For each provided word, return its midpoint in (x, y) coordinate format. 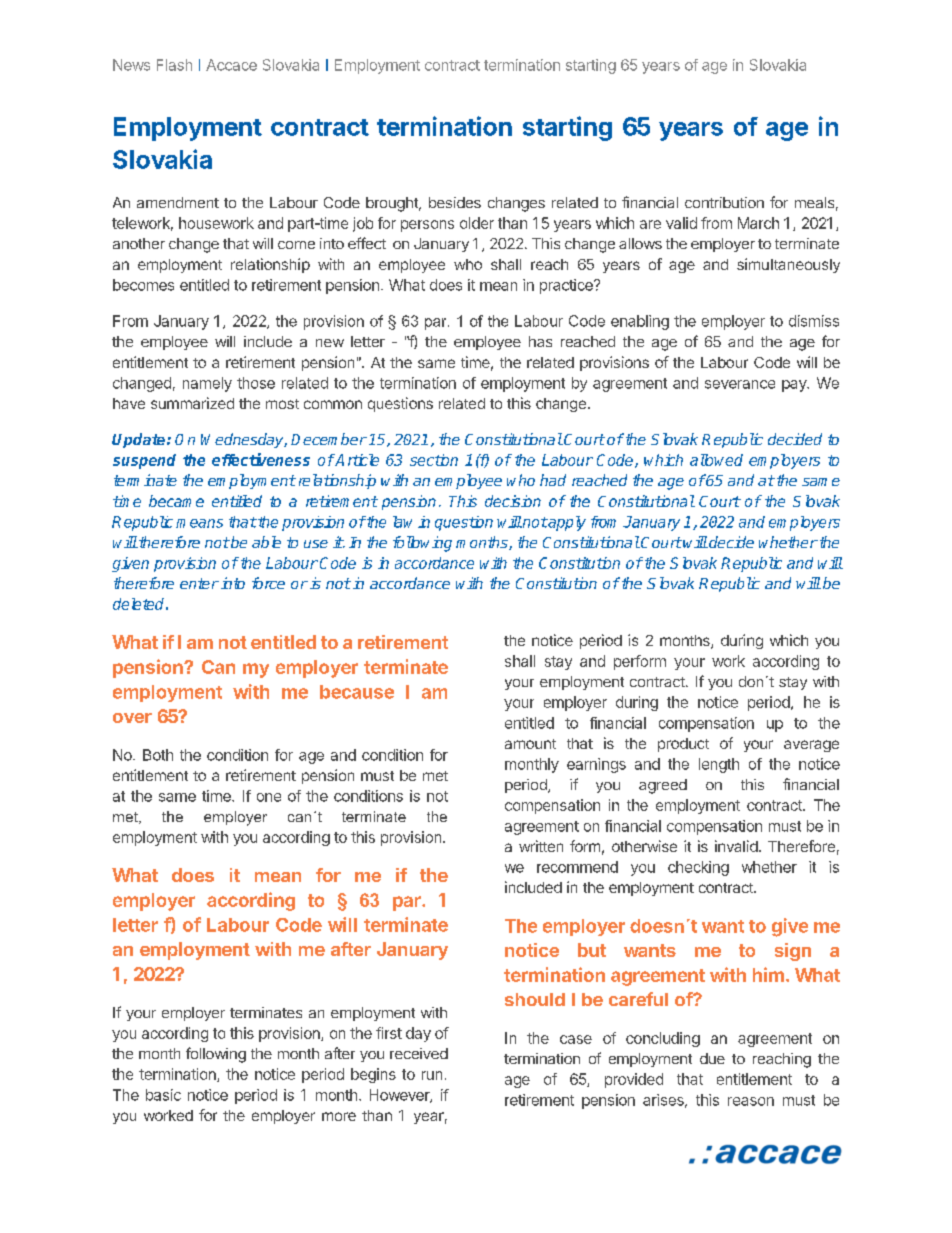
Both (158, 755)
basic (163, 1095)
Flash (174, 65)
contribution (724, 202)
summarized (192, 403)
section (434, 460)
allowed (716, 460)
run (432, 1075)
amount (530, 744)
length (719, 765)
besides (455, 202)
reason (751, 1101)
